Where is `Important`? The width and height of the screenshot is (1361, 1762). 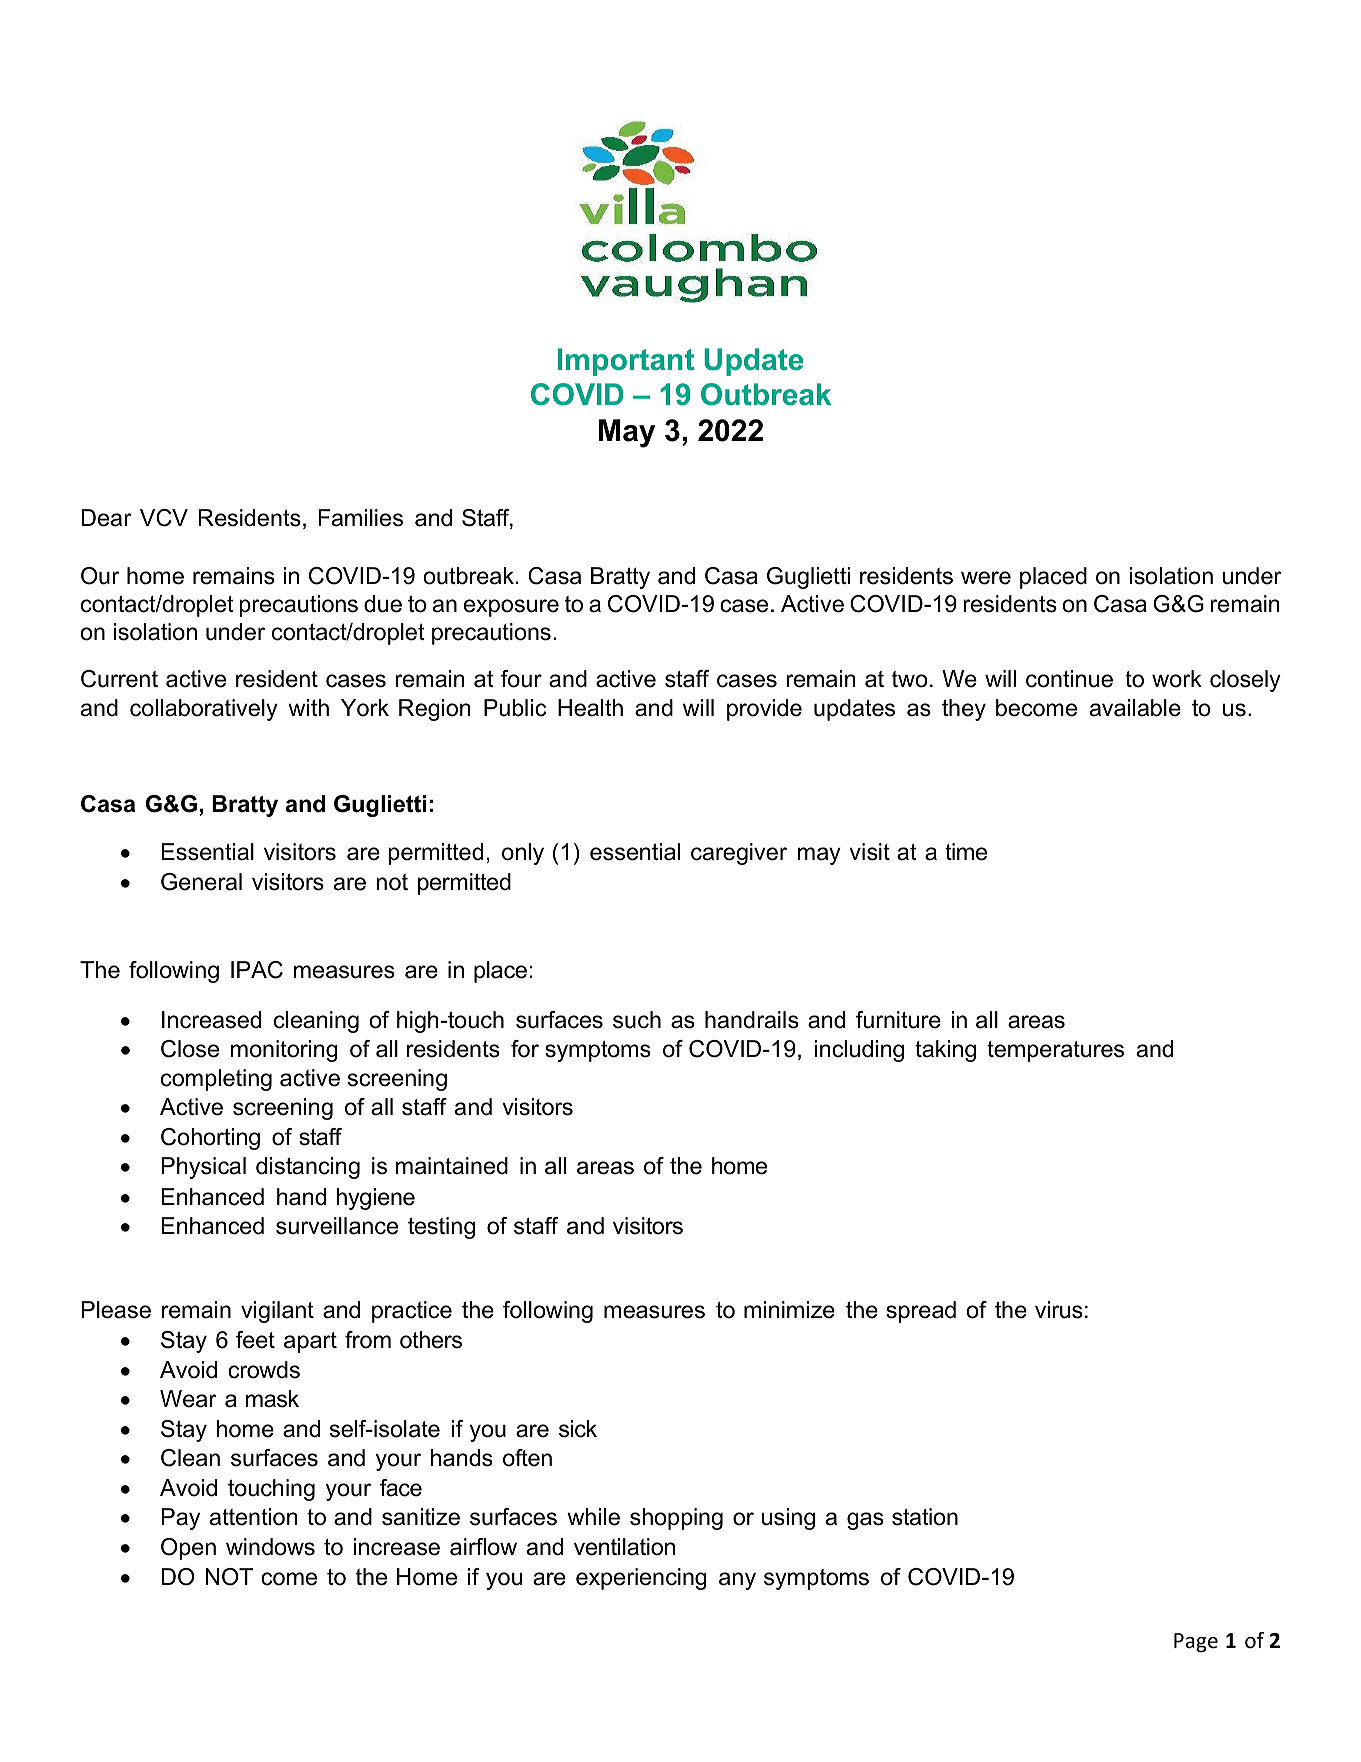
Important is located at coordinates (626, 362).
